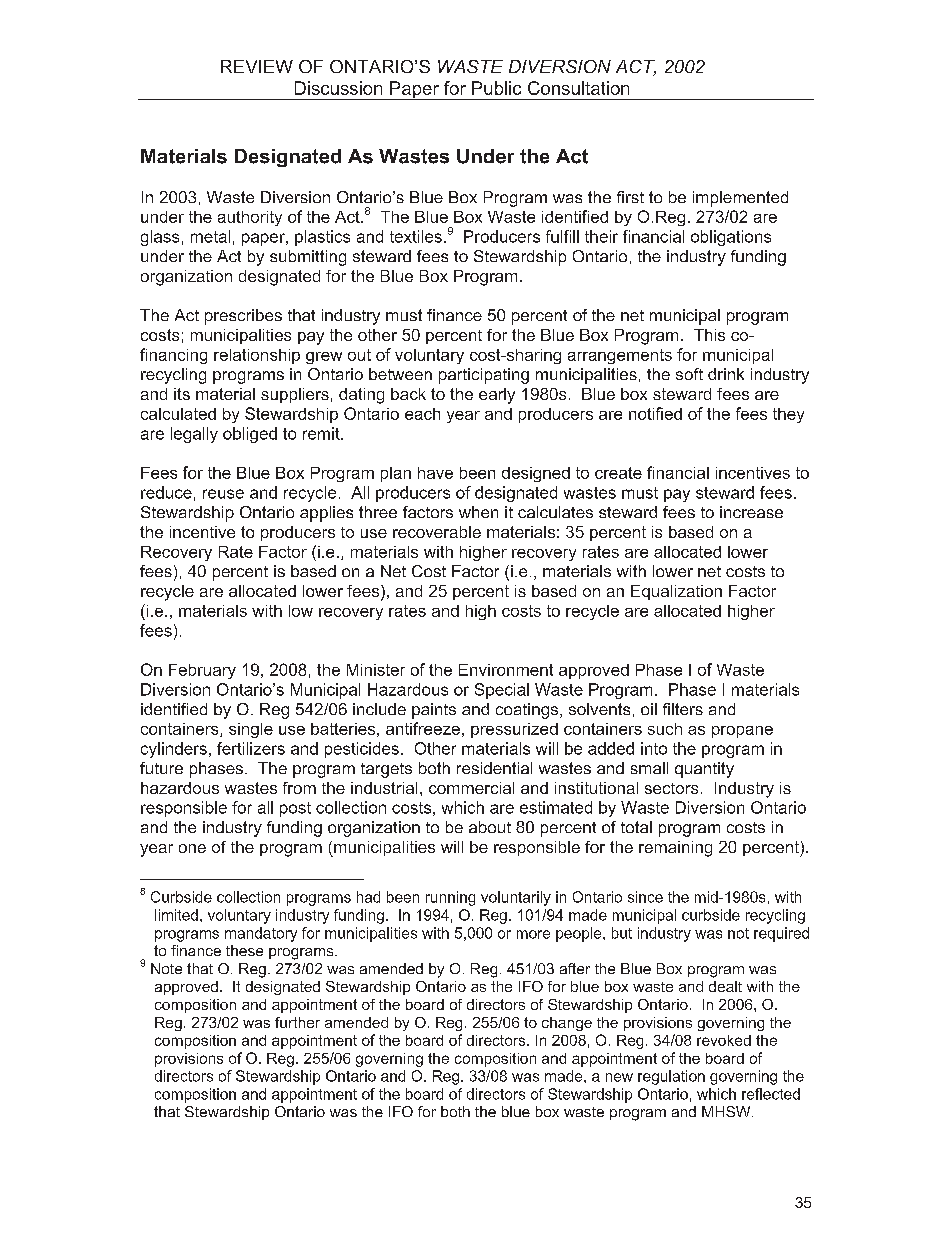 This screenshot has height=1233, width=952. Describe the element at coordinates (497, 396) in the screenshot. I see `early` at that location.
